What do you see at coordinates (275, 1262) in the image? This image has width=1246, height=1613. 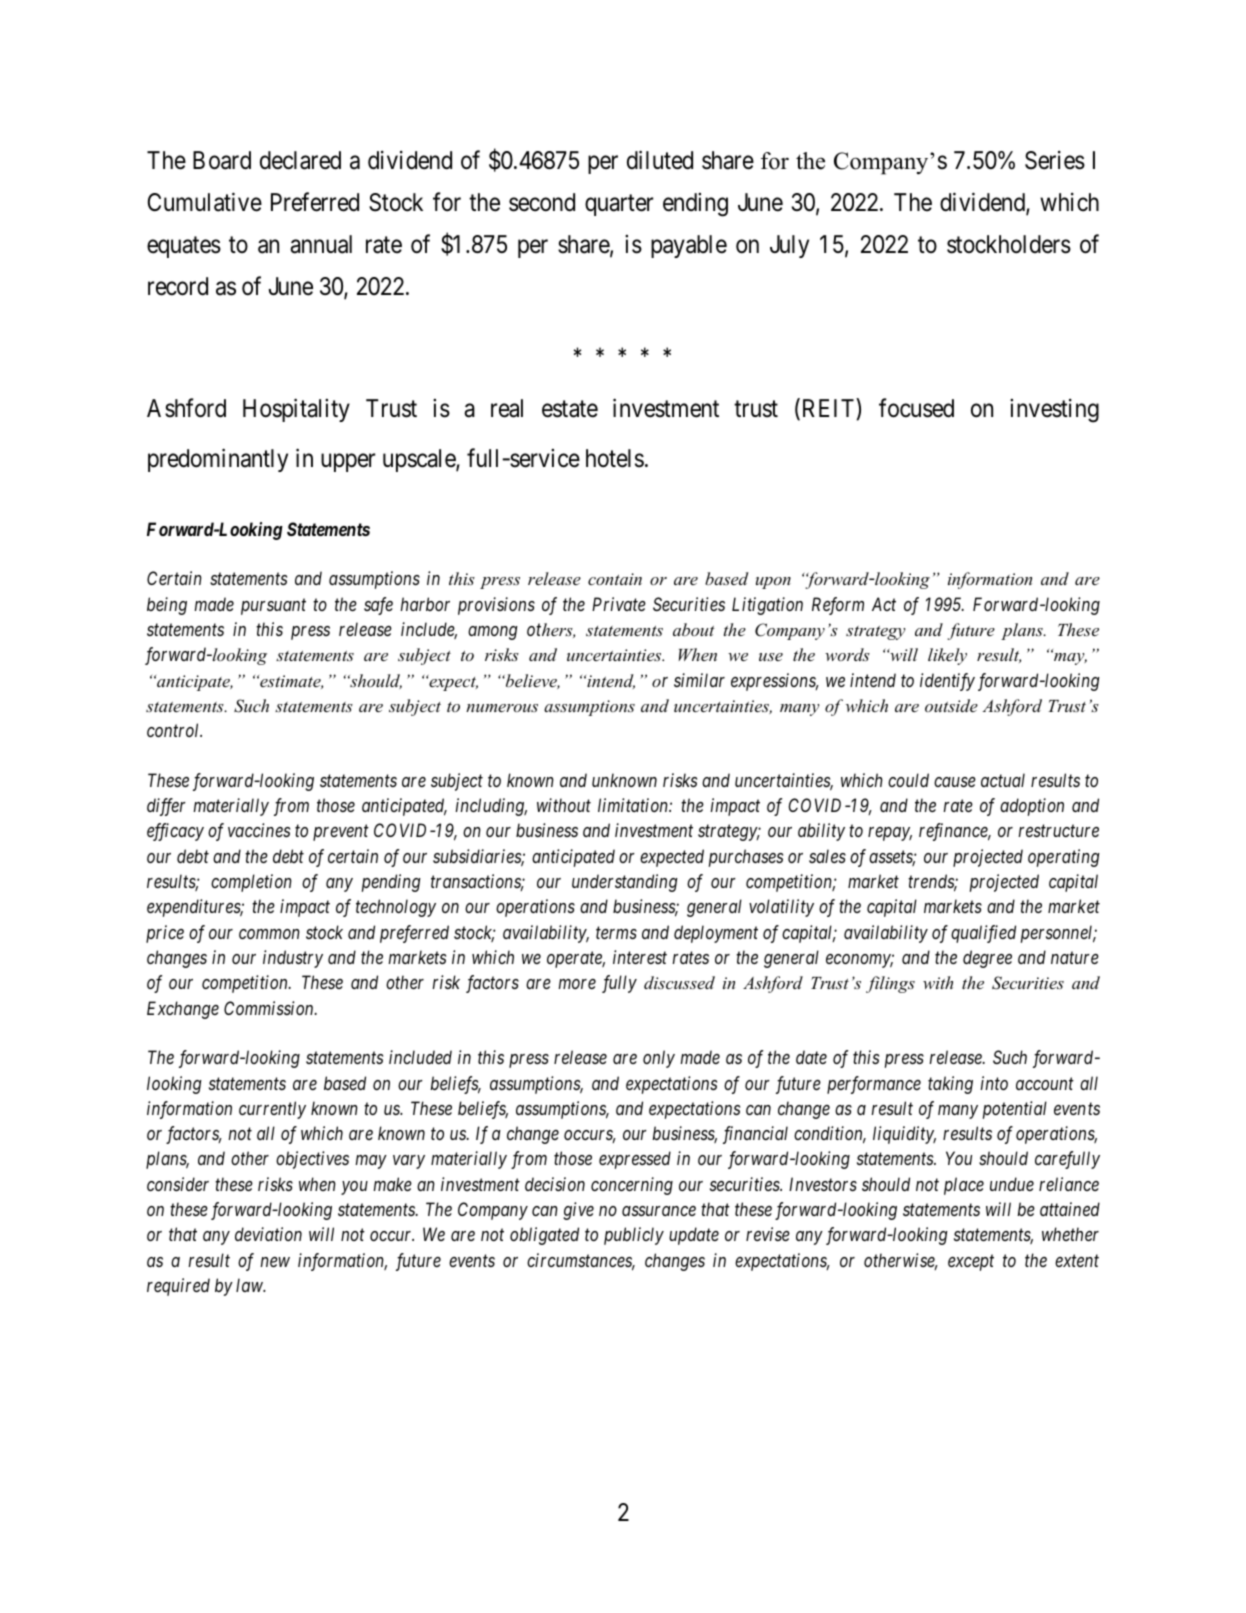 I see `new` at bounding box center [275, 1262].
